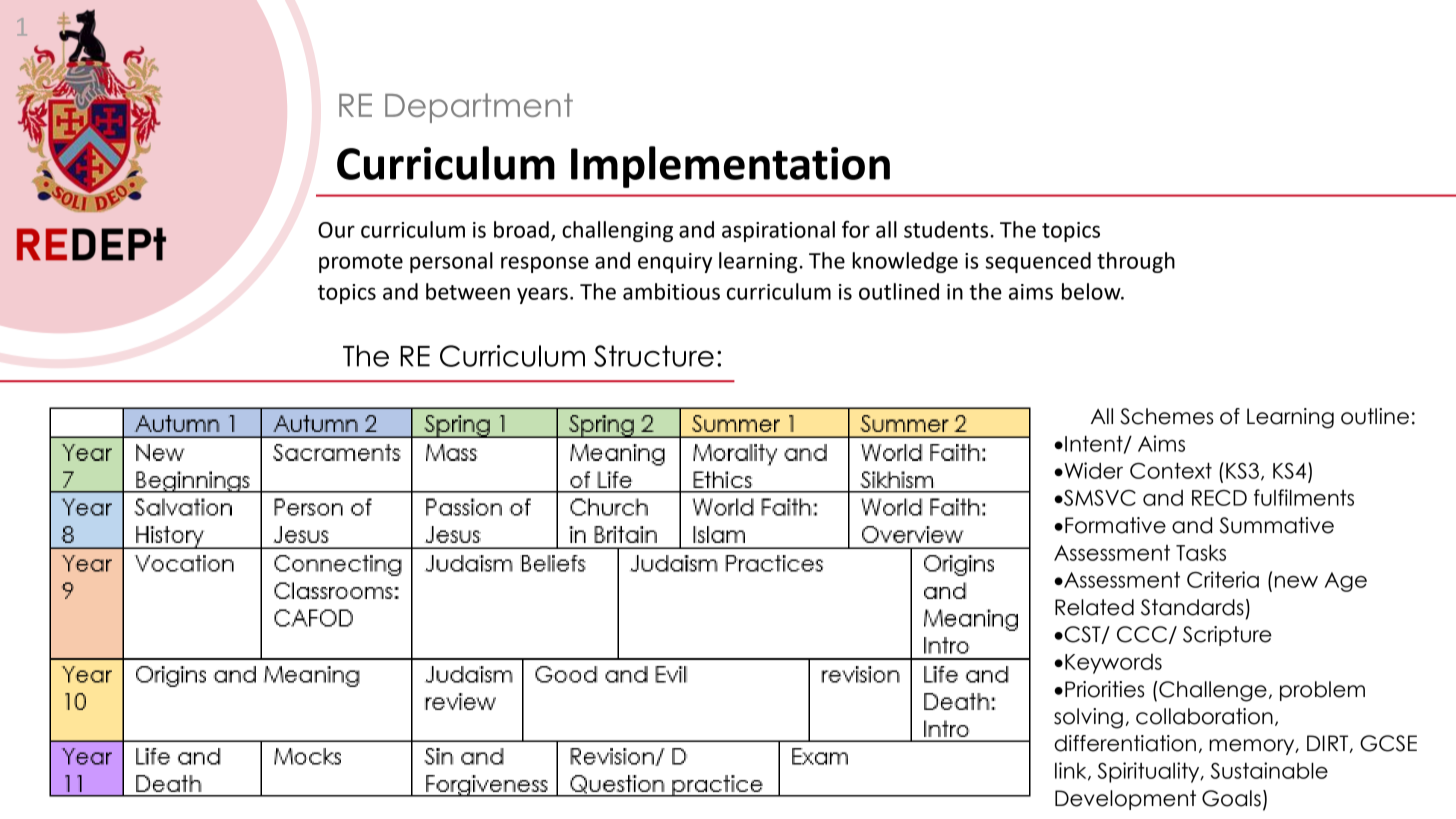 The image size is (1456, 819). What do you see at coordinates (654, 356) in the screenshot?
I see `Structure` at bounding box center [654, 356].
